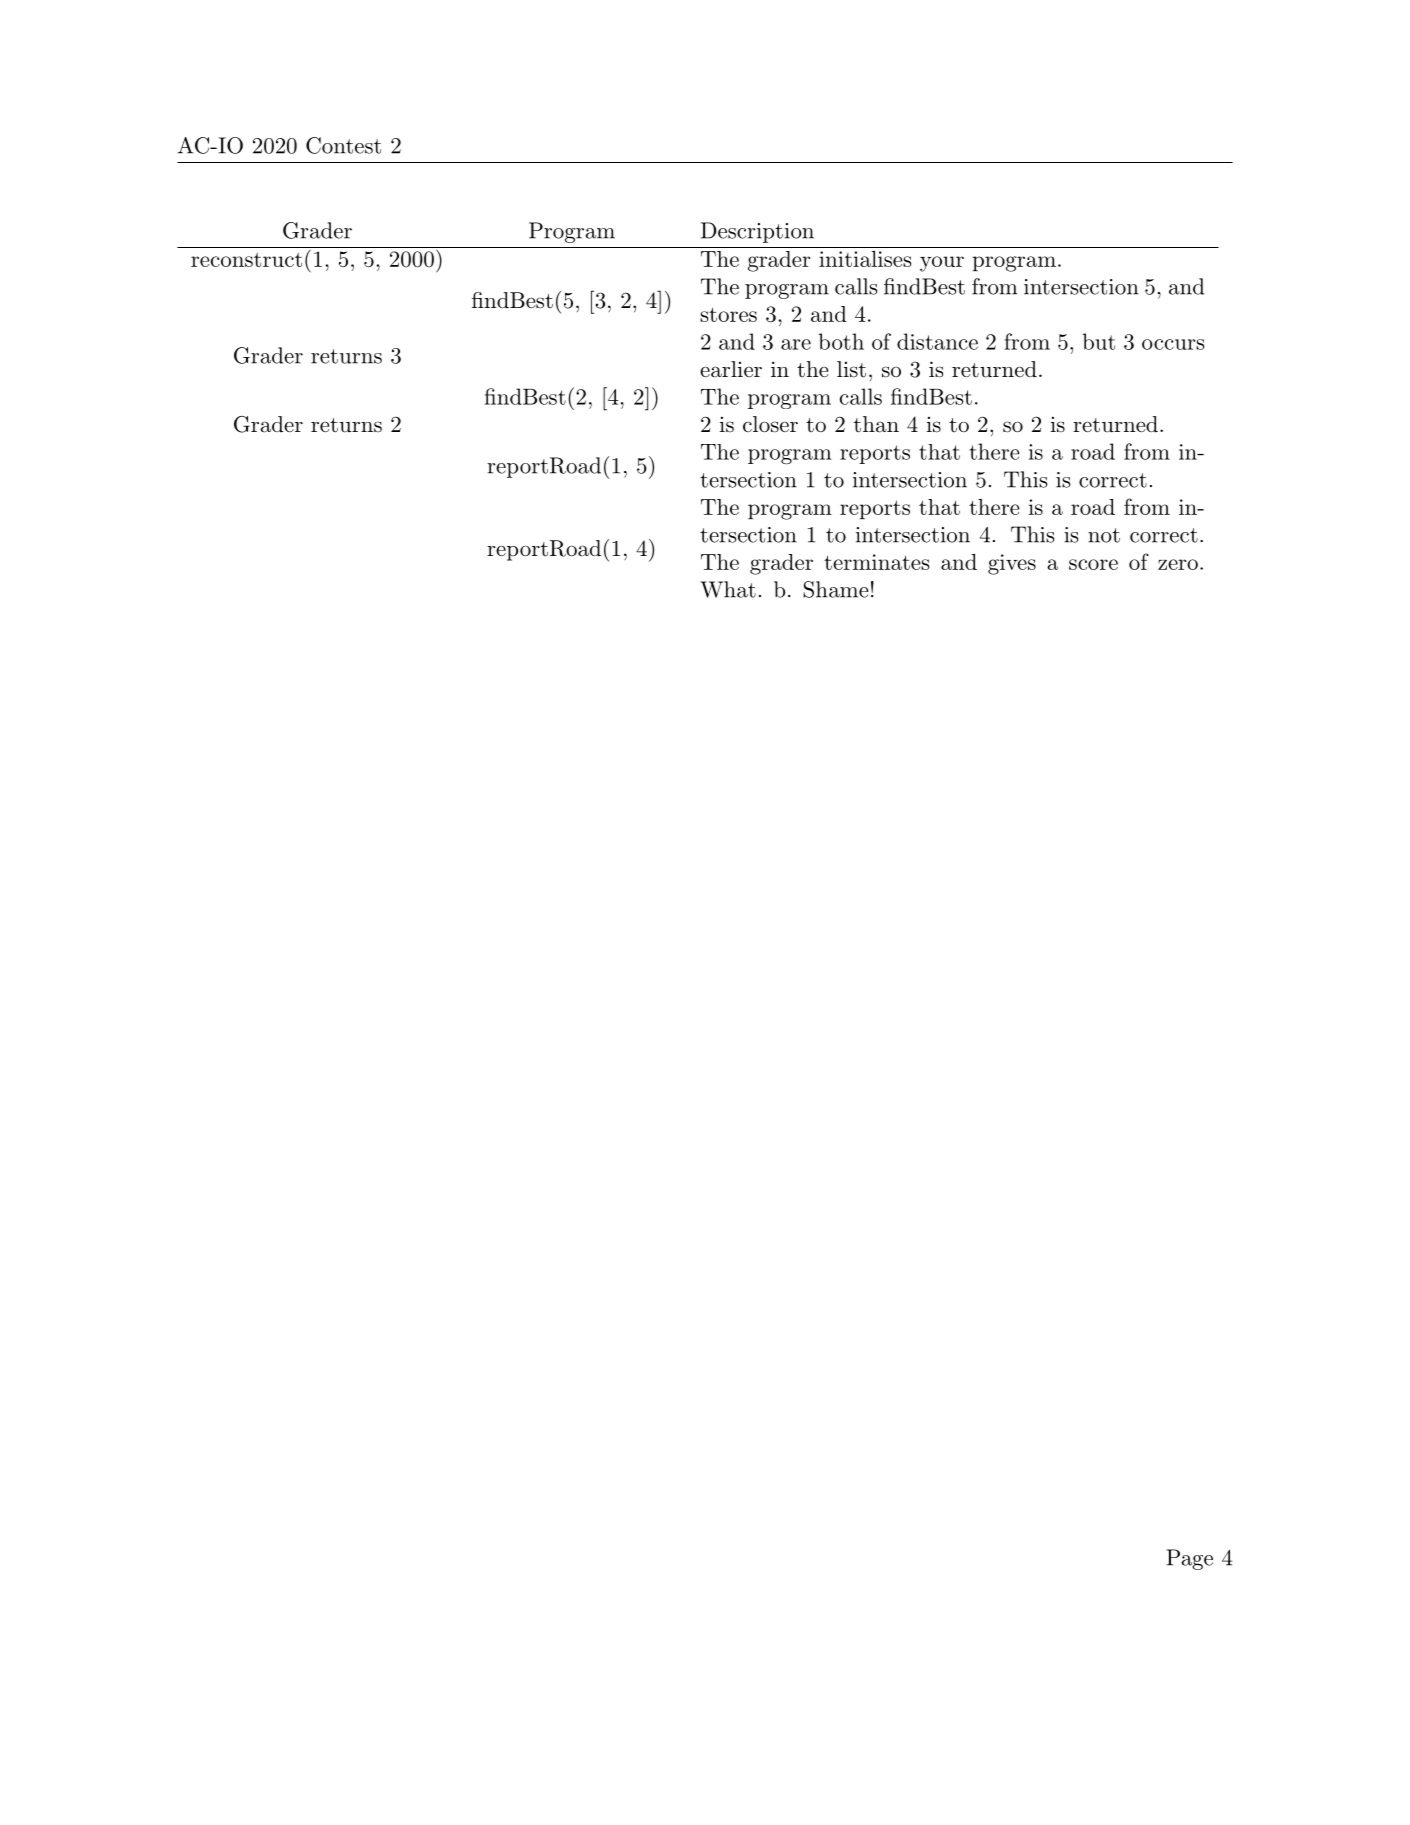 Image resolution: width=1410 pixels, height=1825 pixels. Describe the element at coordinates (1012, 564) in the screenshot. I see `gives` at that location.
